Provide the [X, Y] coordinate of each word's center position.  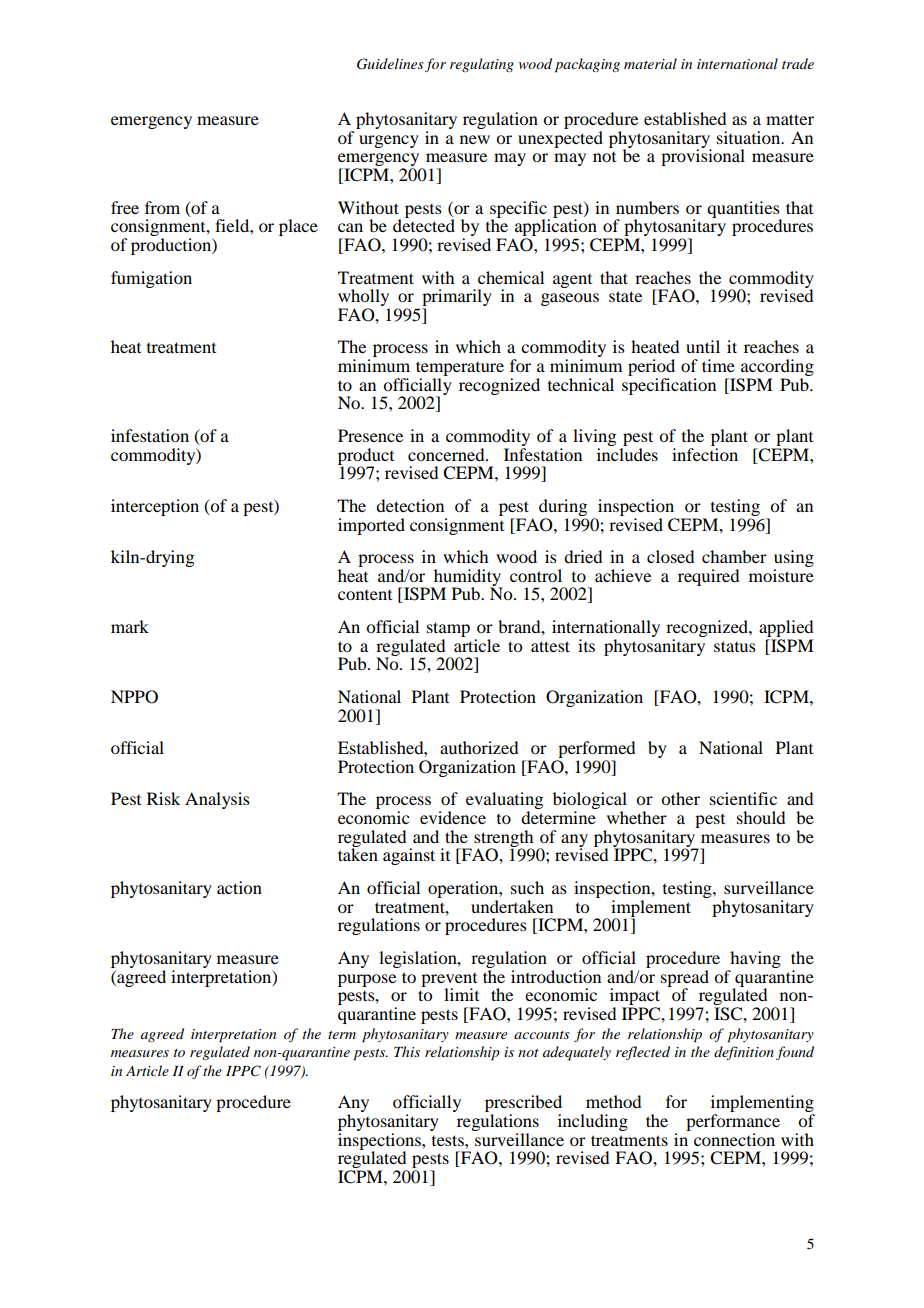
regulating [482, 65]
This [407, 1051]
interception [155, 507]
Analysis [217, 800]
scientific [743, 798]
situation [750, 137]
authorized [479, 747]
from [162, 207]
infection [705, 453]
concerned [447, 454]
